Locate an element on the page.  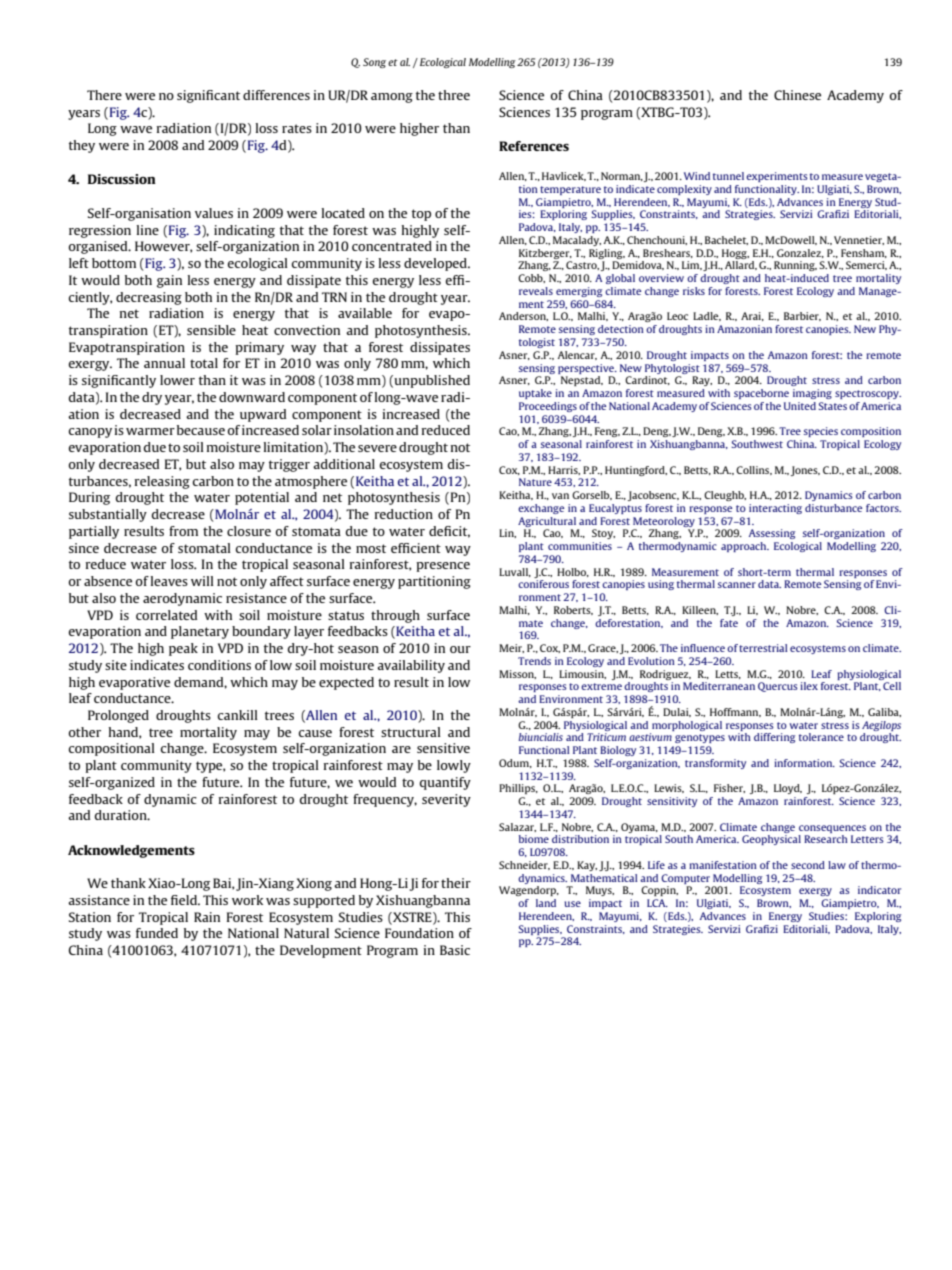
peak is located at coordinates (183, 649).
